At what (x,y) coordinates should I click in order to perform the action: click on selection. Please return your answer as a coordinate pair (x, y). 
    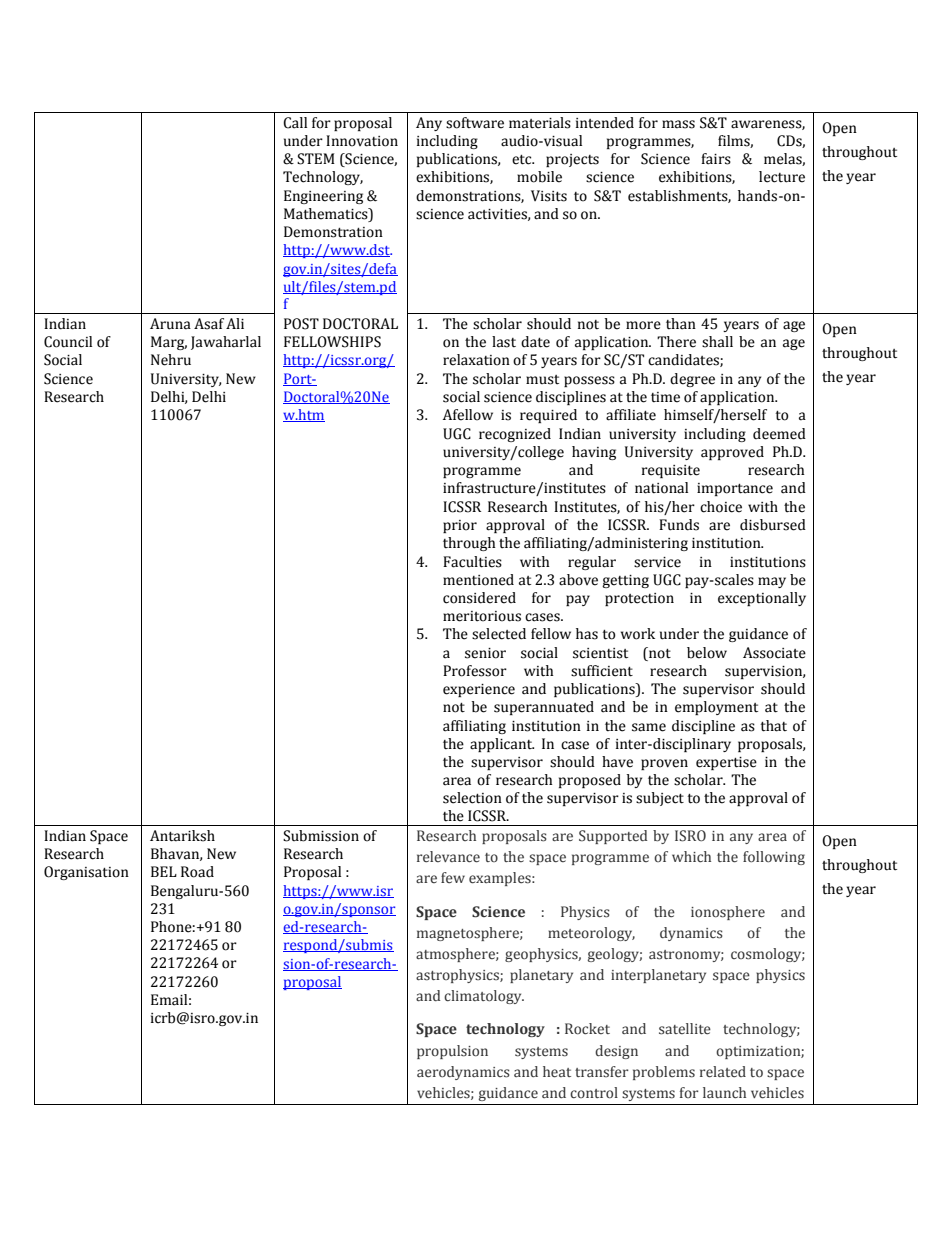
    Looking at the image, I should click on (472, 798).
